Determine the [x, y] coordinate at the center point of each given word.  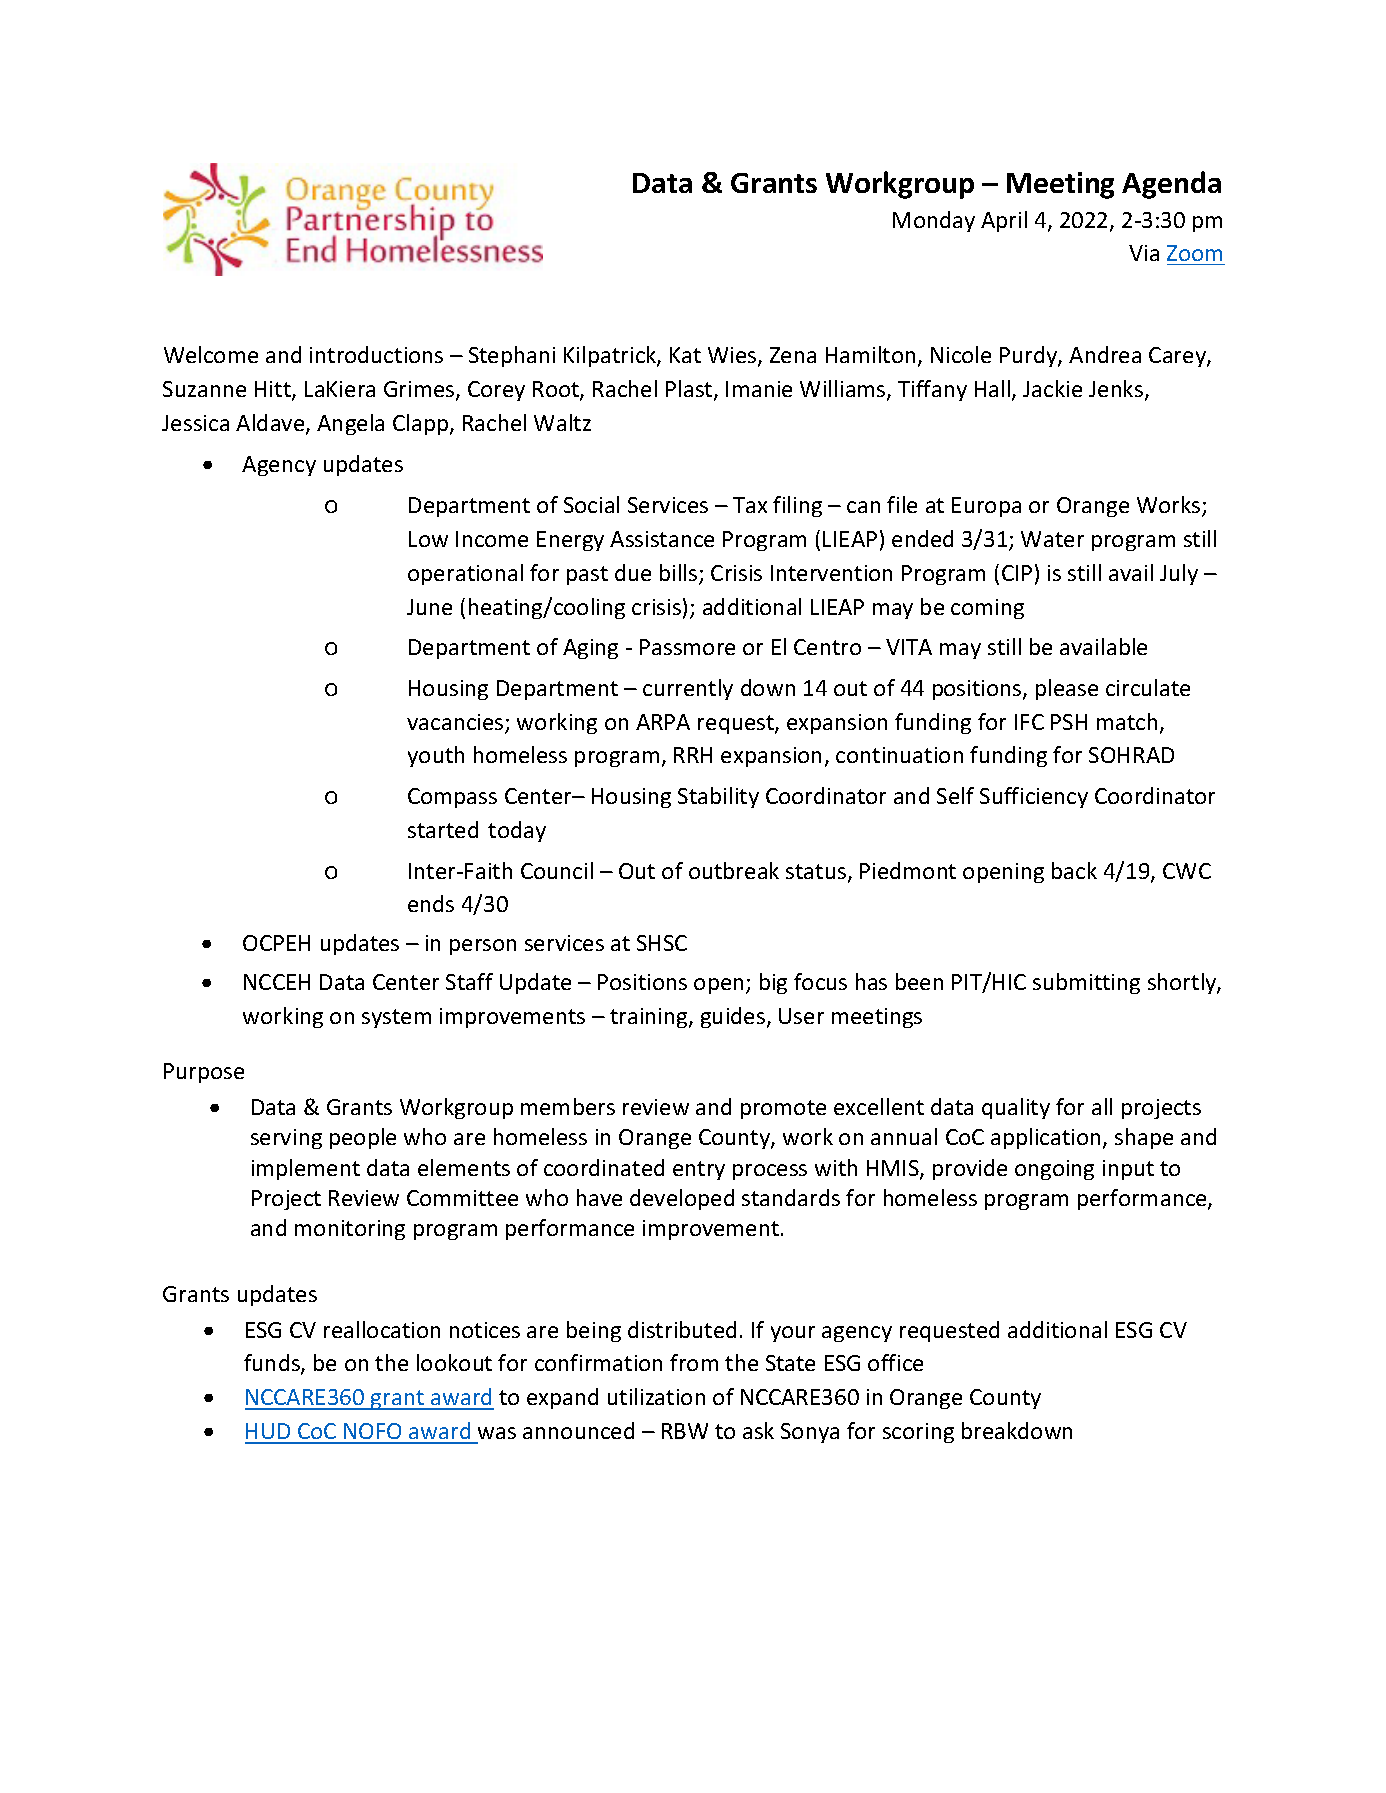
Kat [685, 355]
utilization [656, 1396]
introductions [376, 354]
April [1004, 221]
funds [273, 1364]
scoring [918, 1433]
